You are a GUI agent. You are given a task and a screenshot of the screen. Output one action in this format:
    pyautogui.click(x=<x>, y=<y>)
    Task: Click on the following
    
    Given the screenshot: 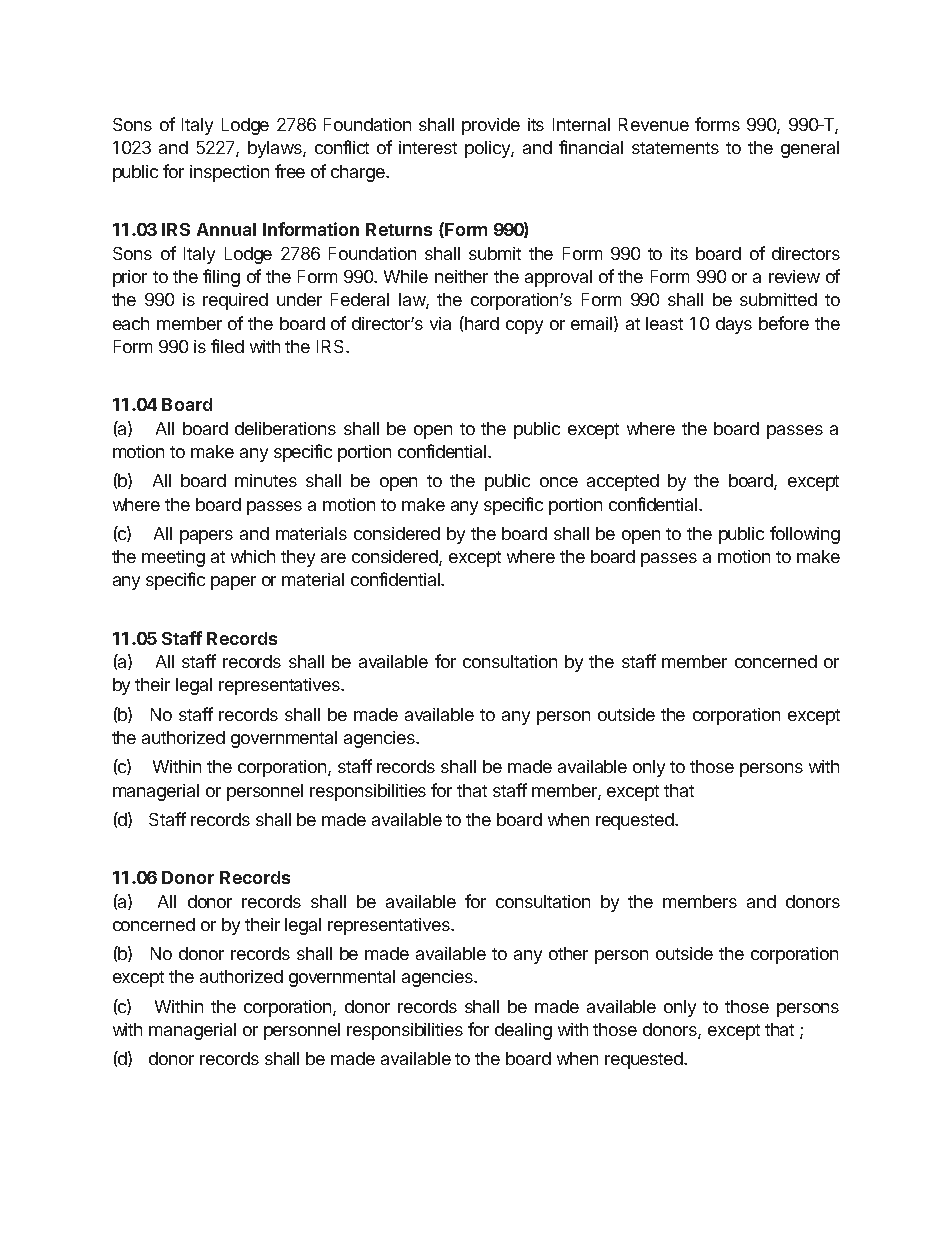 What is the action you would take?
    pyautogui.click(x=805, y=535)
